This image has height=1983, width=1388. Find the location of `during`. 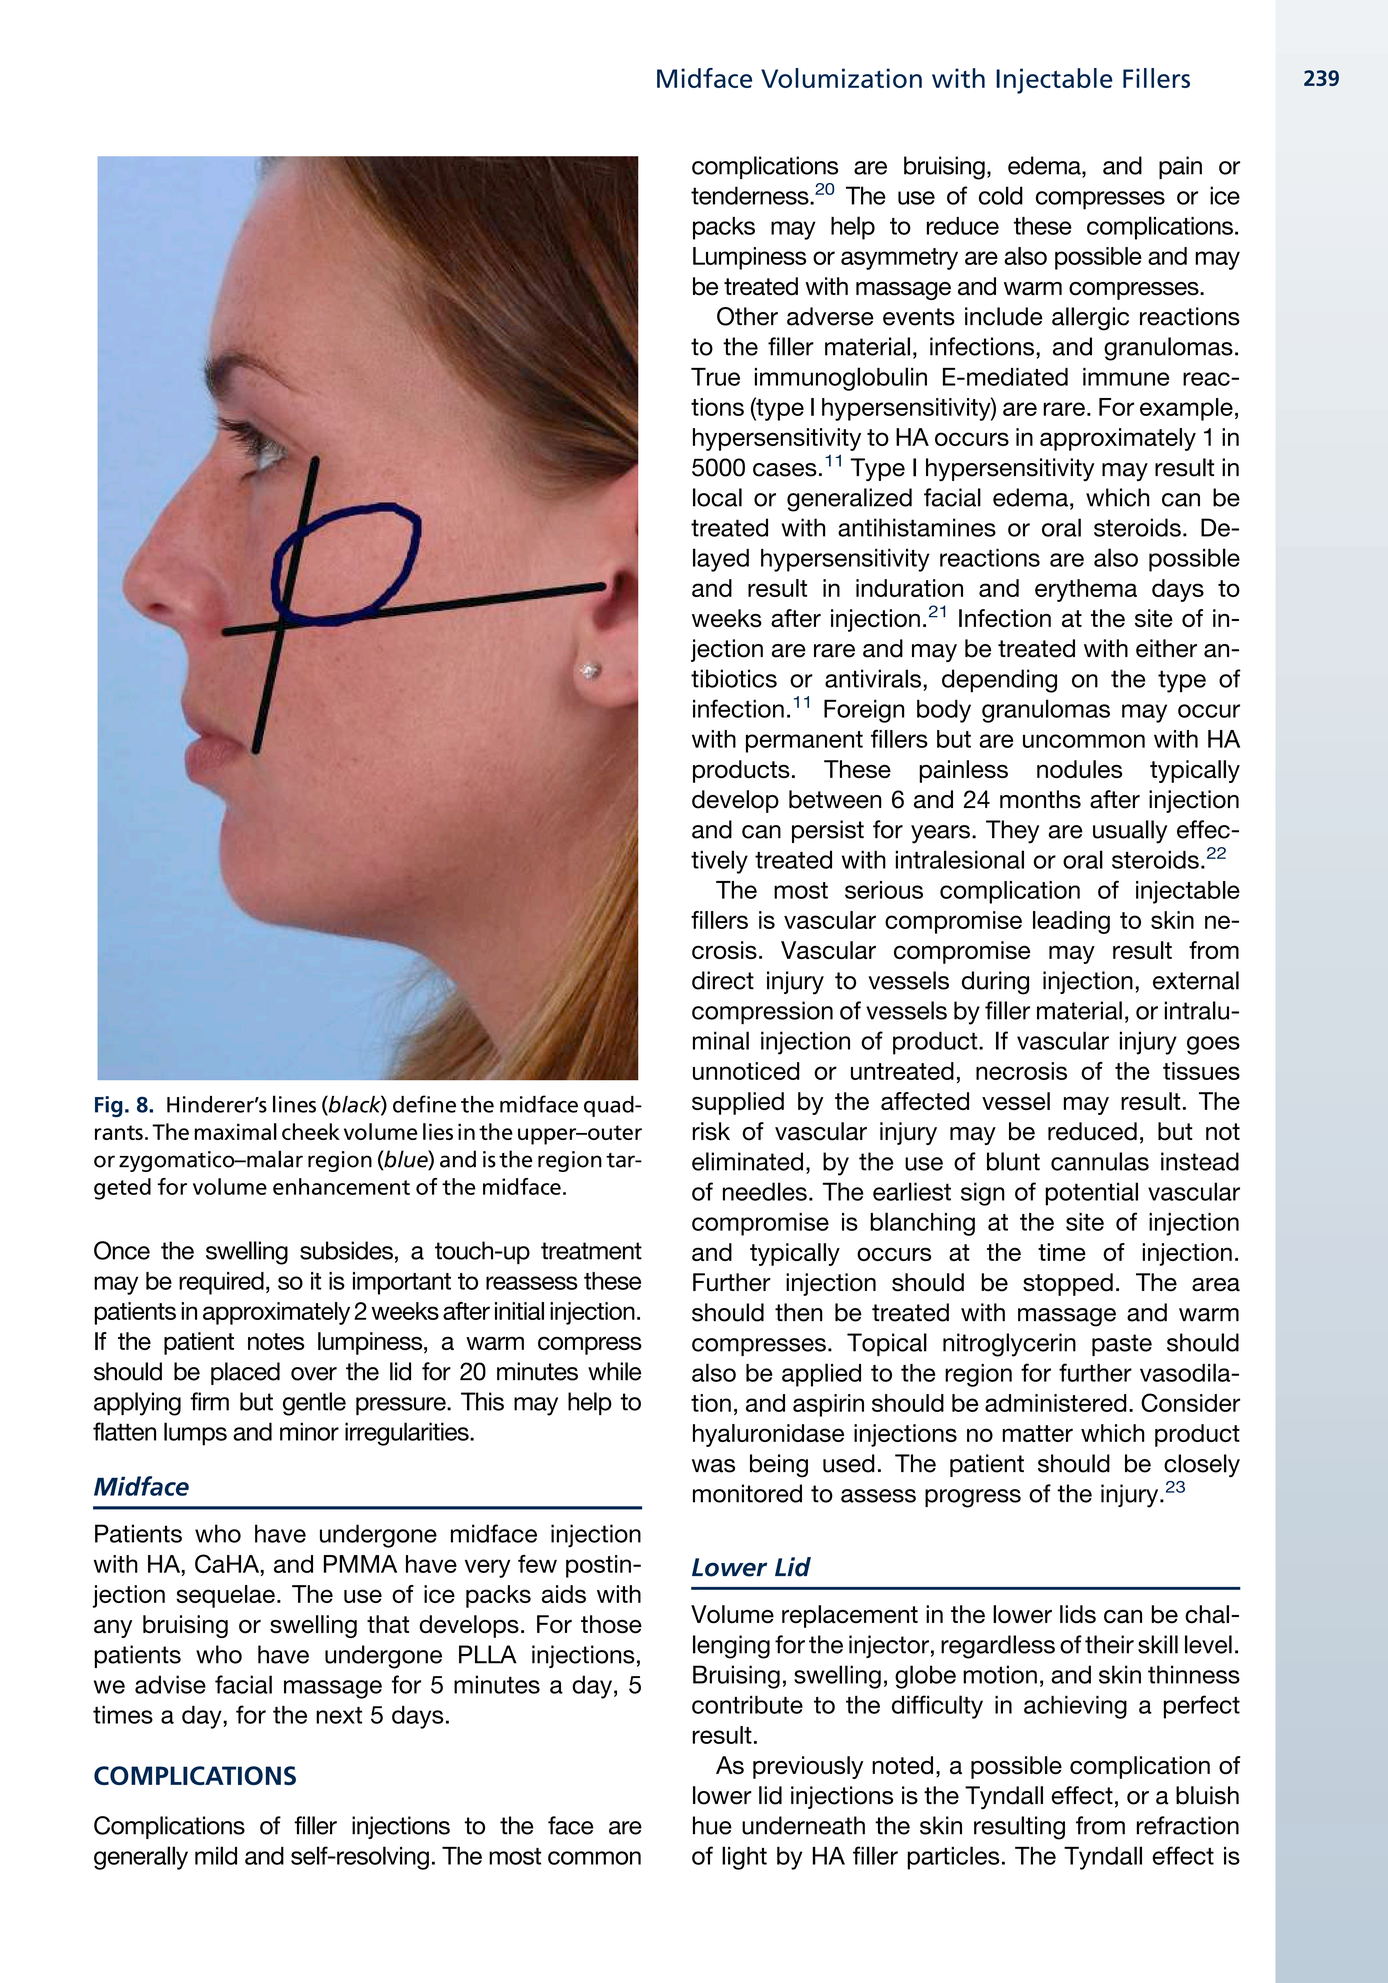

during is located at coordinates (995, 983).
